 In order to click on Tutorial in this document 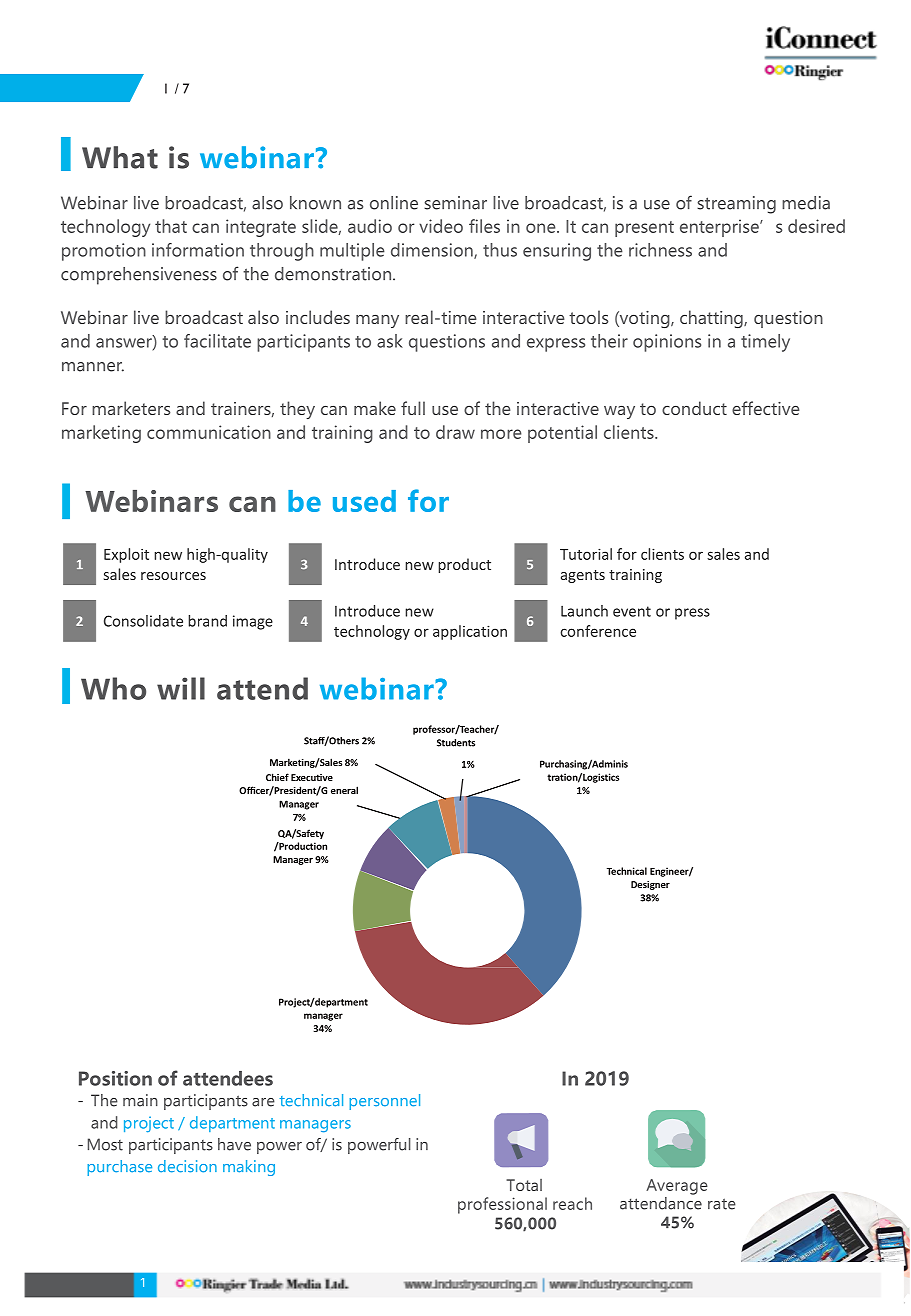, I will do `click(586, 554)`.
